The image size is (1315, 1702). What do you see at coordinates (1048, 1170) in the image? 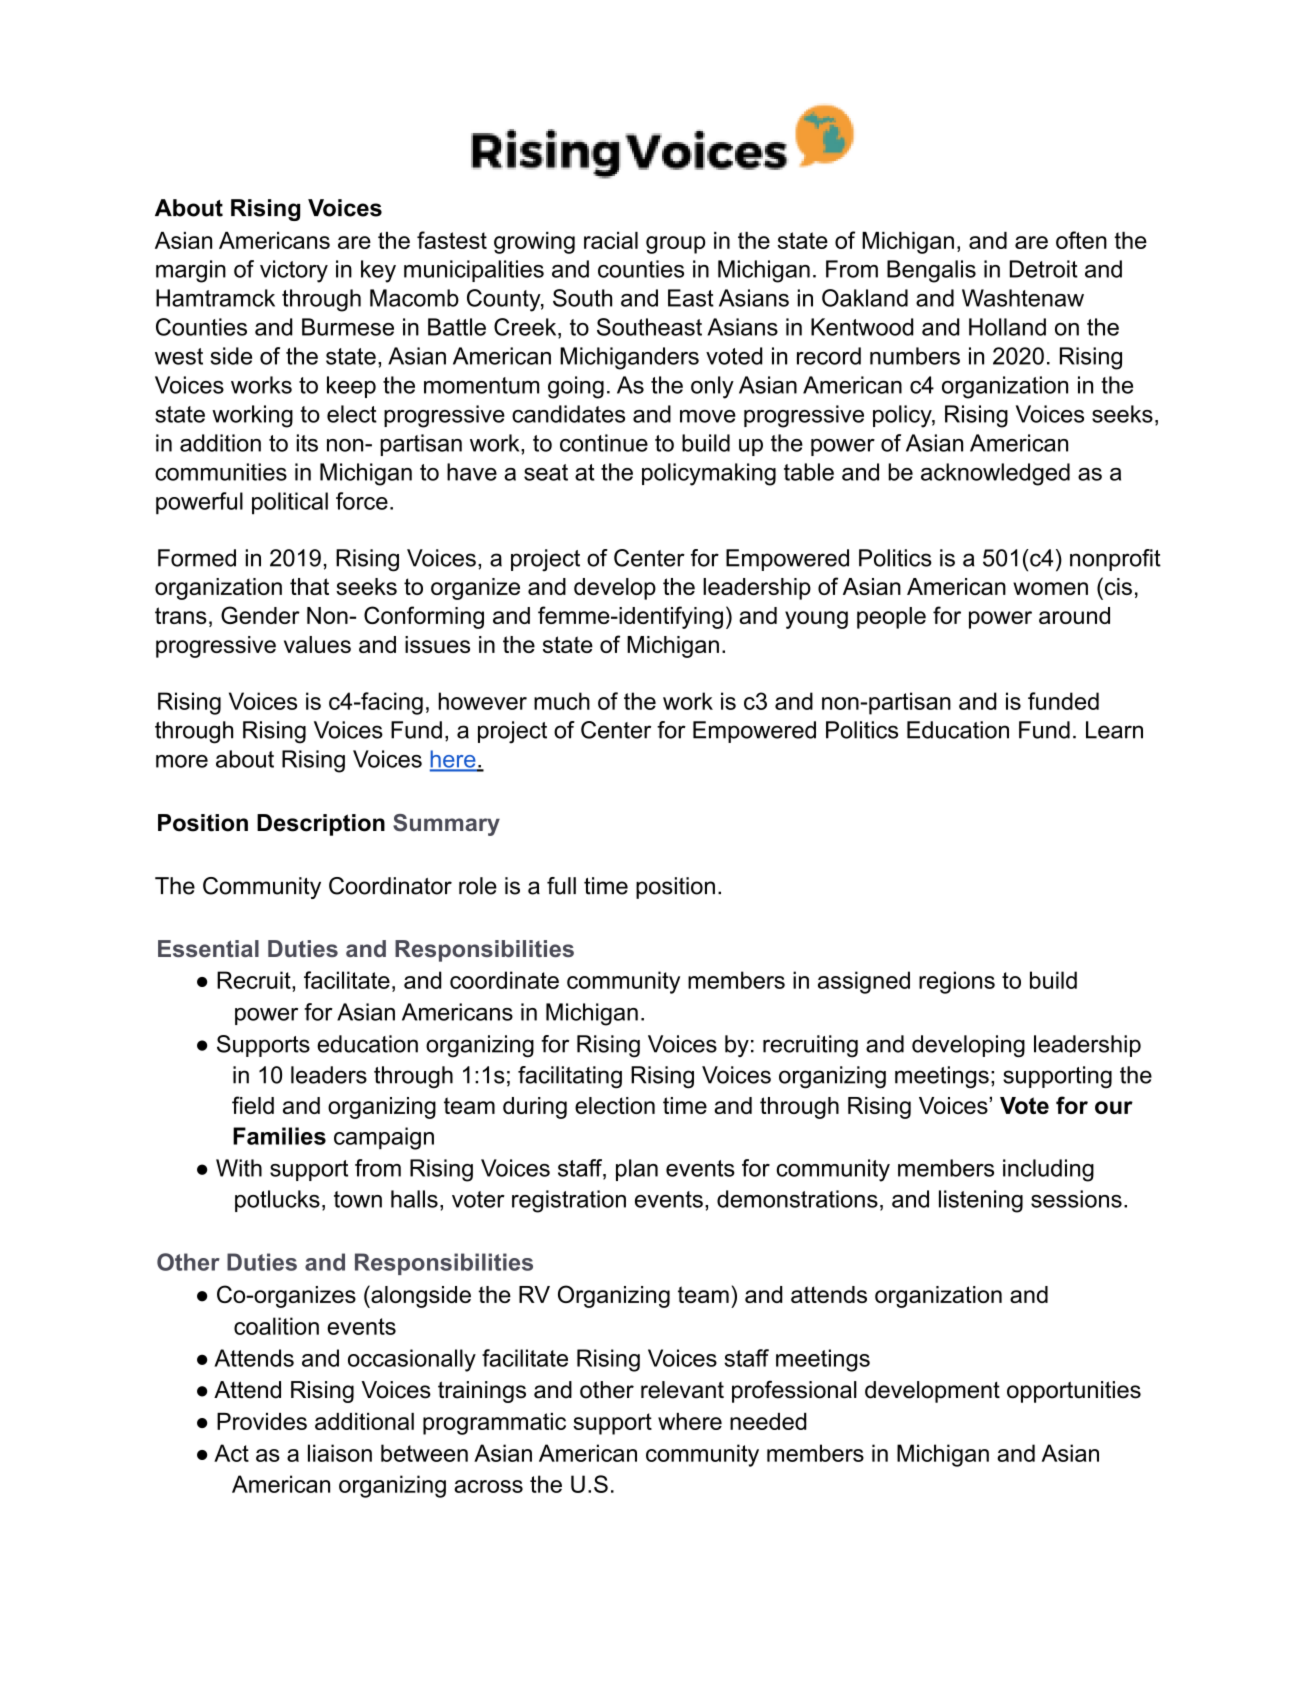
I see `including` at bounding box center [1048, 1170].
